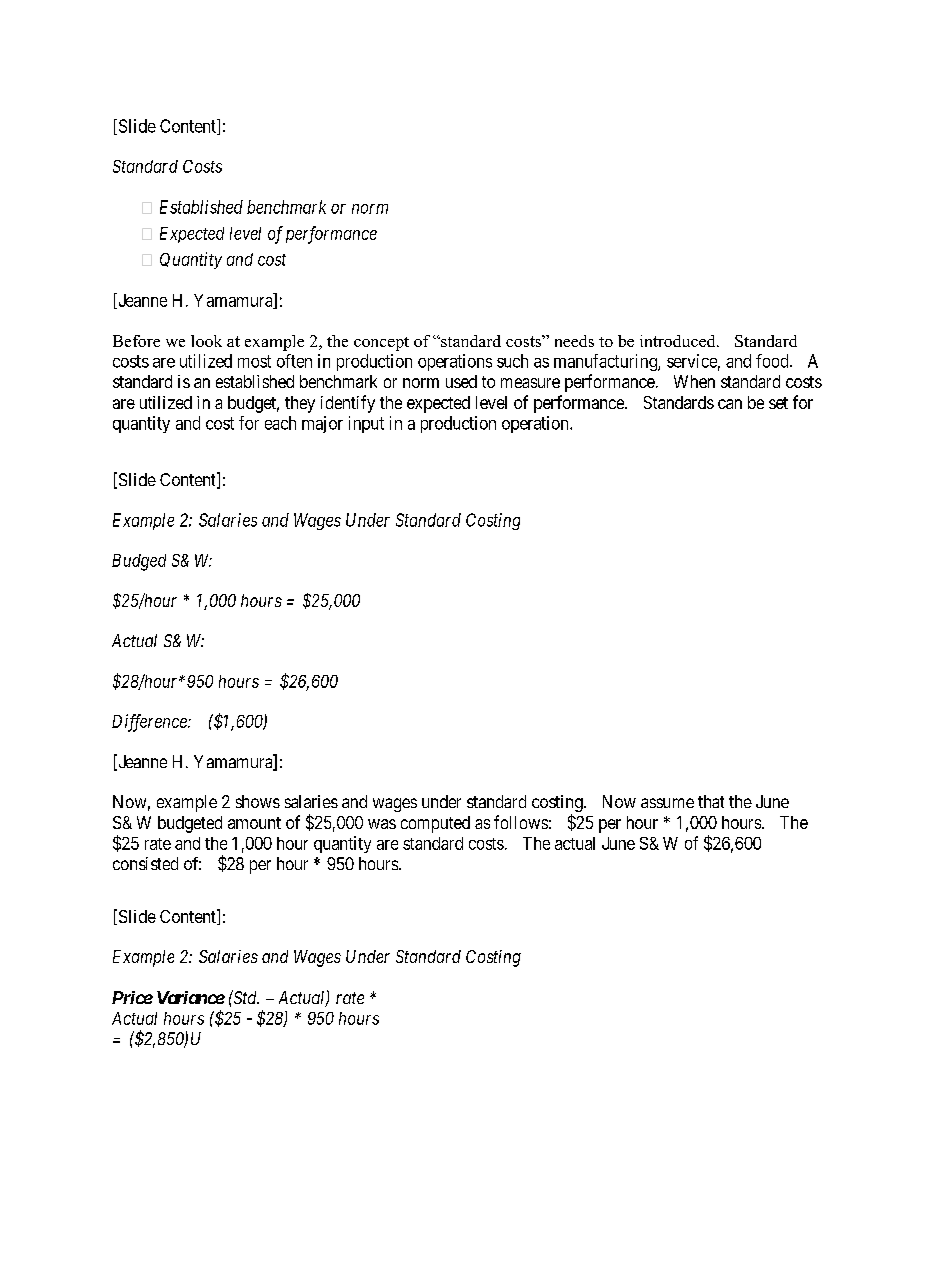 Image resolution: width=952 pixels, height=1272 pixels. What do you see at coordinates (206, 341) in the screenshot?
I see `look` at bounding box center [206, 341].
